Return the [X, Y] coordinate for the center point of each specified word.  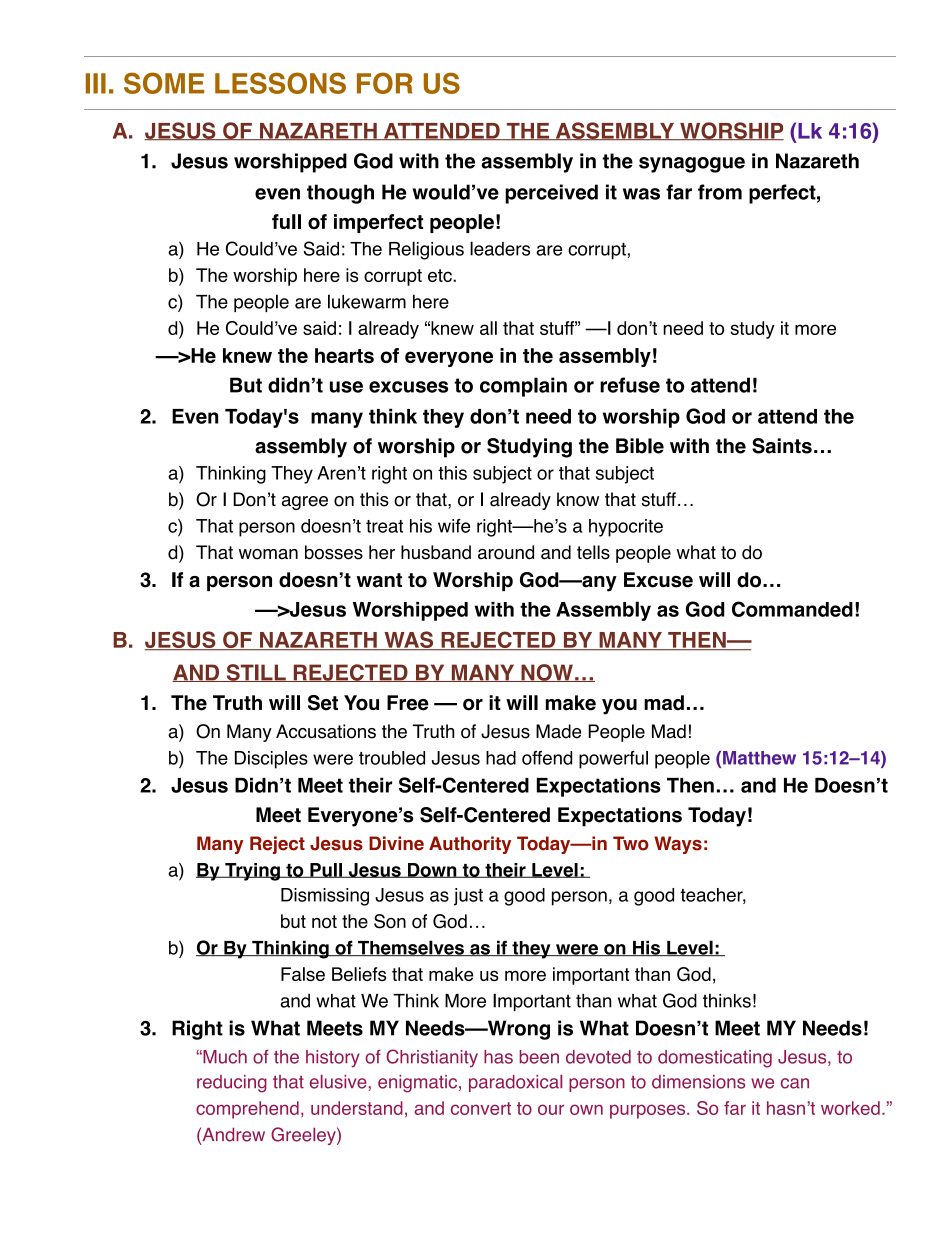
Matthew [759, 758]
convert [481, 1108]
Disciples [271, 760]
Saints [782, 446]
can [795, 1083]
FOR [384, 83]
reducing [232, 1084]
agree [305, 503]
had [501, 758]
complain [523, 387]
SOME [164, 83]
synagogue [692, 165]
